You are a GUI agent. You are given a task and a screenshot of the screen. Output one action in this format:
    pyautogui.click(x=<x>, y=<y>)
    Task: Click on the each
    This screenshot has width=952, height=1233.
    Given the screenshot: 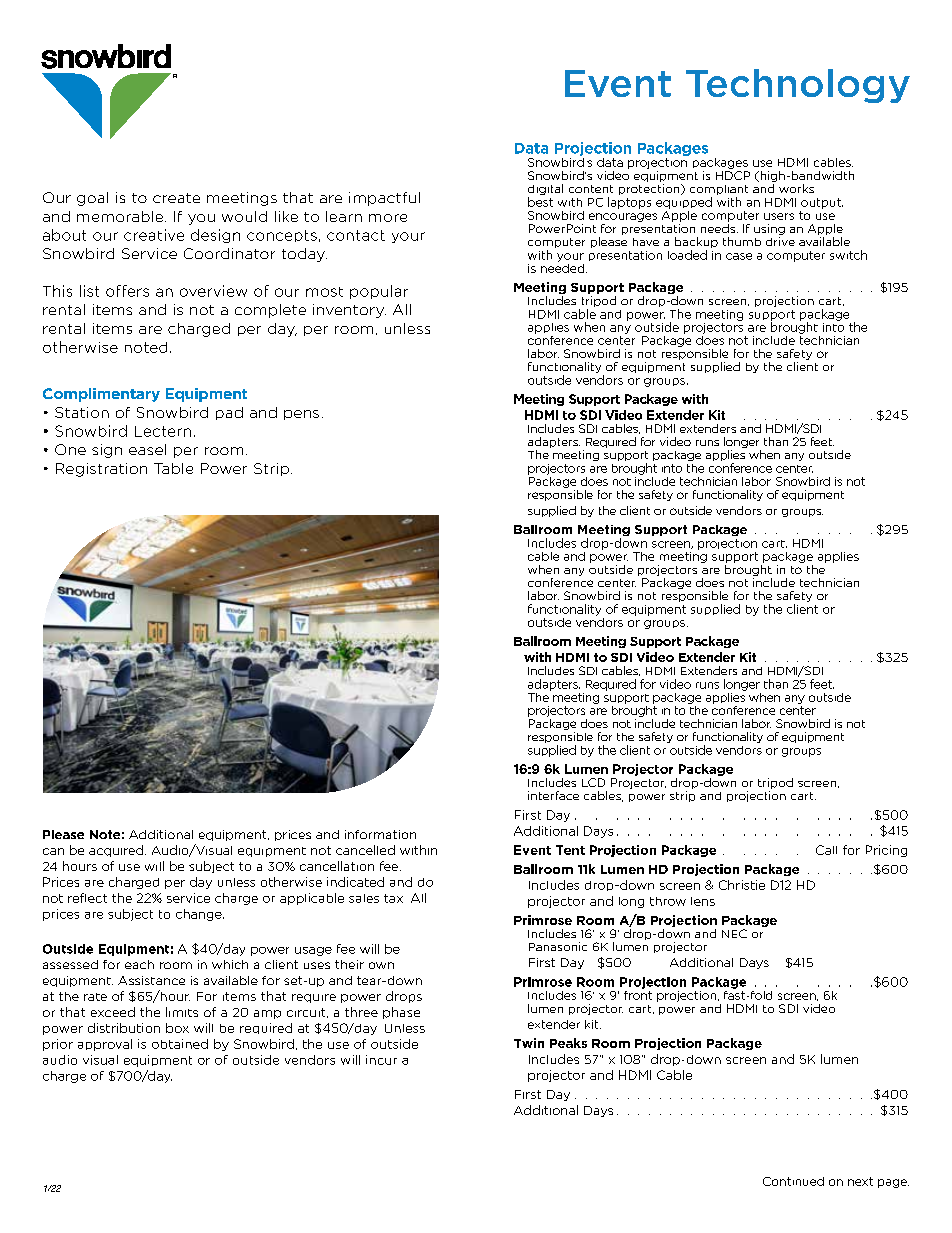 What is the action you would take?
    pyautogui.click(x=139, y=964)
